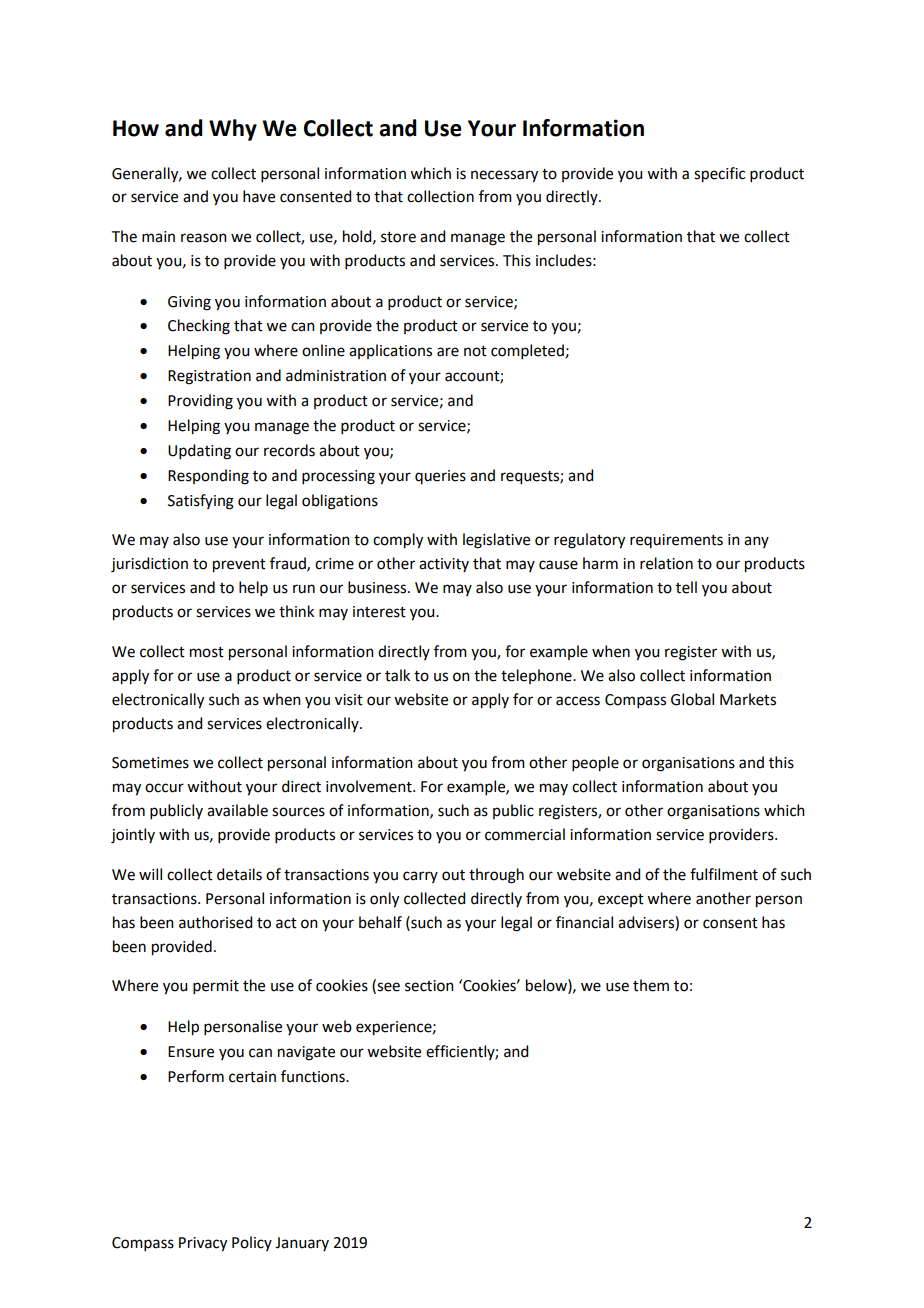 The image size is (924, 1308). What do you see at coordinates (440, 477) in the screenshot?
I see `queries` at bounding box center [440, 477].
